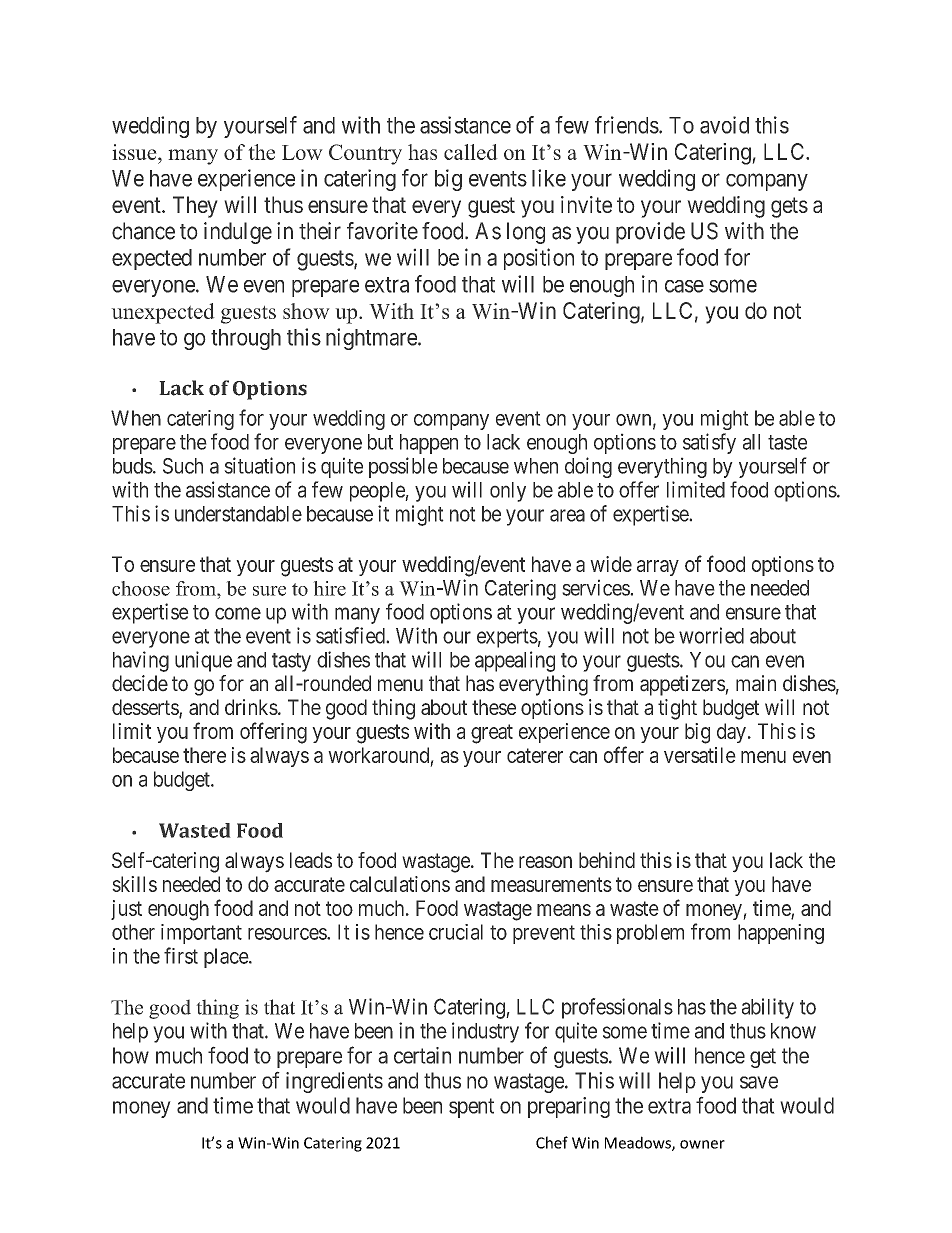  What do you see at coordinates (471, 152) in the document?
I see `called` at bounding box center [471, 152].
